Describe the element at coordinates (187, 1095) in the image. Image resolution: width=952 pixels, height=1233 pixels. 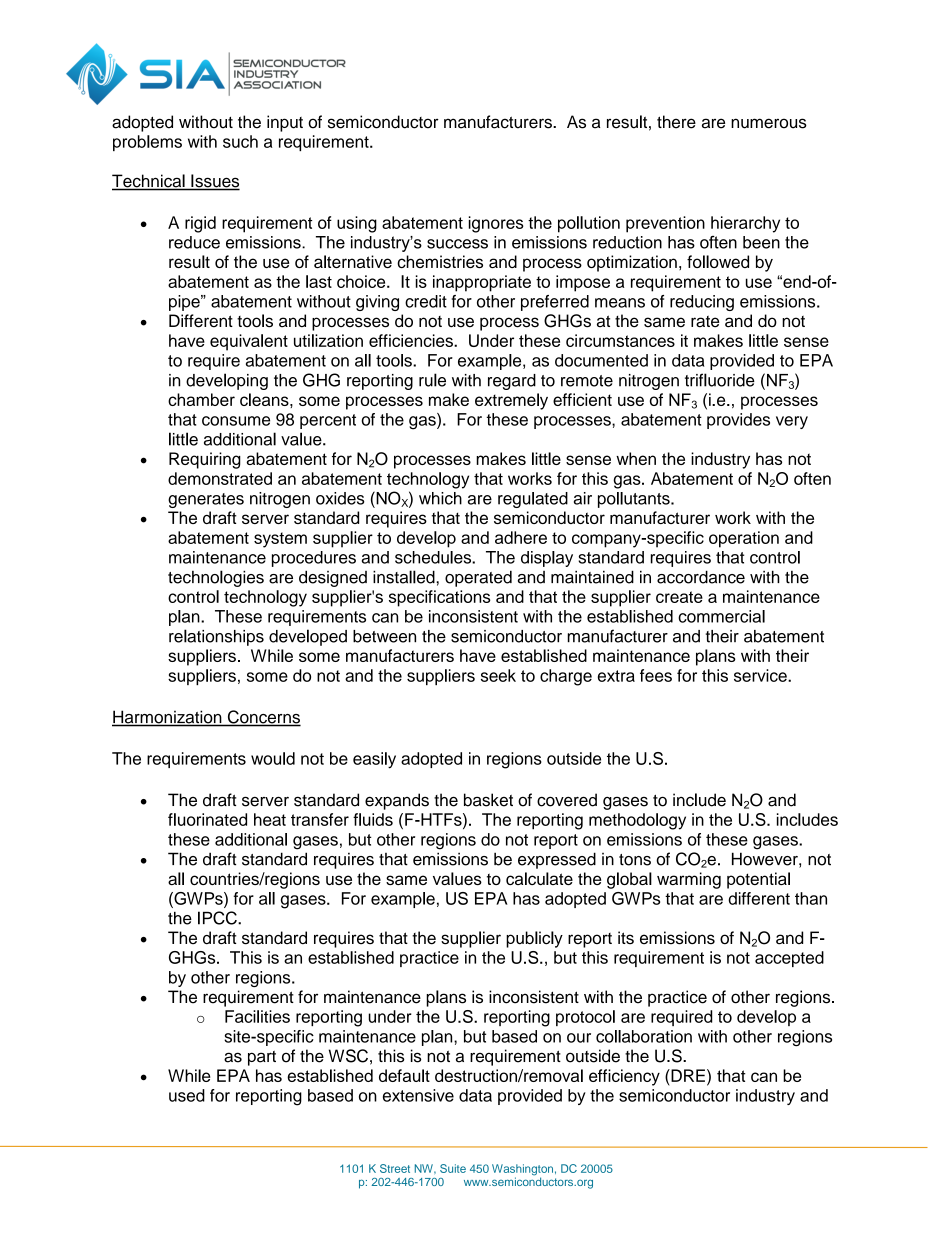
I see `used` at that location.
